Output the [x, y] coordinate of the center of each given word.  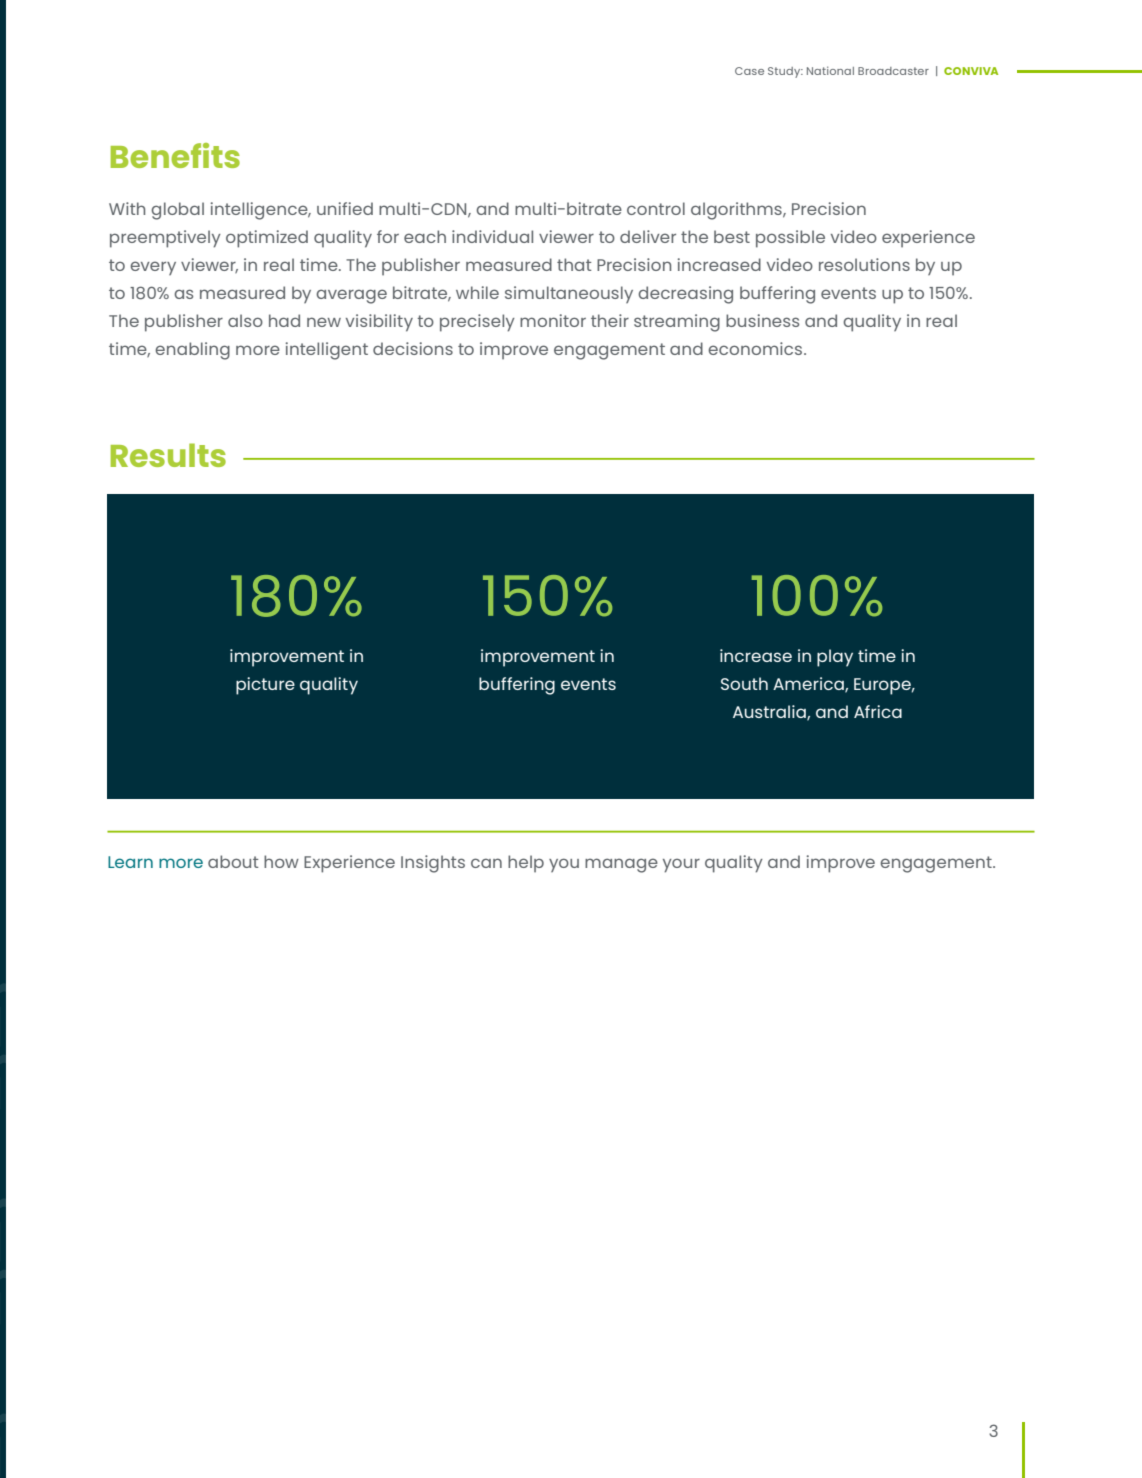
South [744, 683]
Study [785, 72]
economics [756, 348]
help [526, 864]
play [835, 658]
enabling [192, 351]
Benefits [175, 155]
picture [265, 686]
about [233, 861]
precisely [477, 323]
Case [749, 71]
